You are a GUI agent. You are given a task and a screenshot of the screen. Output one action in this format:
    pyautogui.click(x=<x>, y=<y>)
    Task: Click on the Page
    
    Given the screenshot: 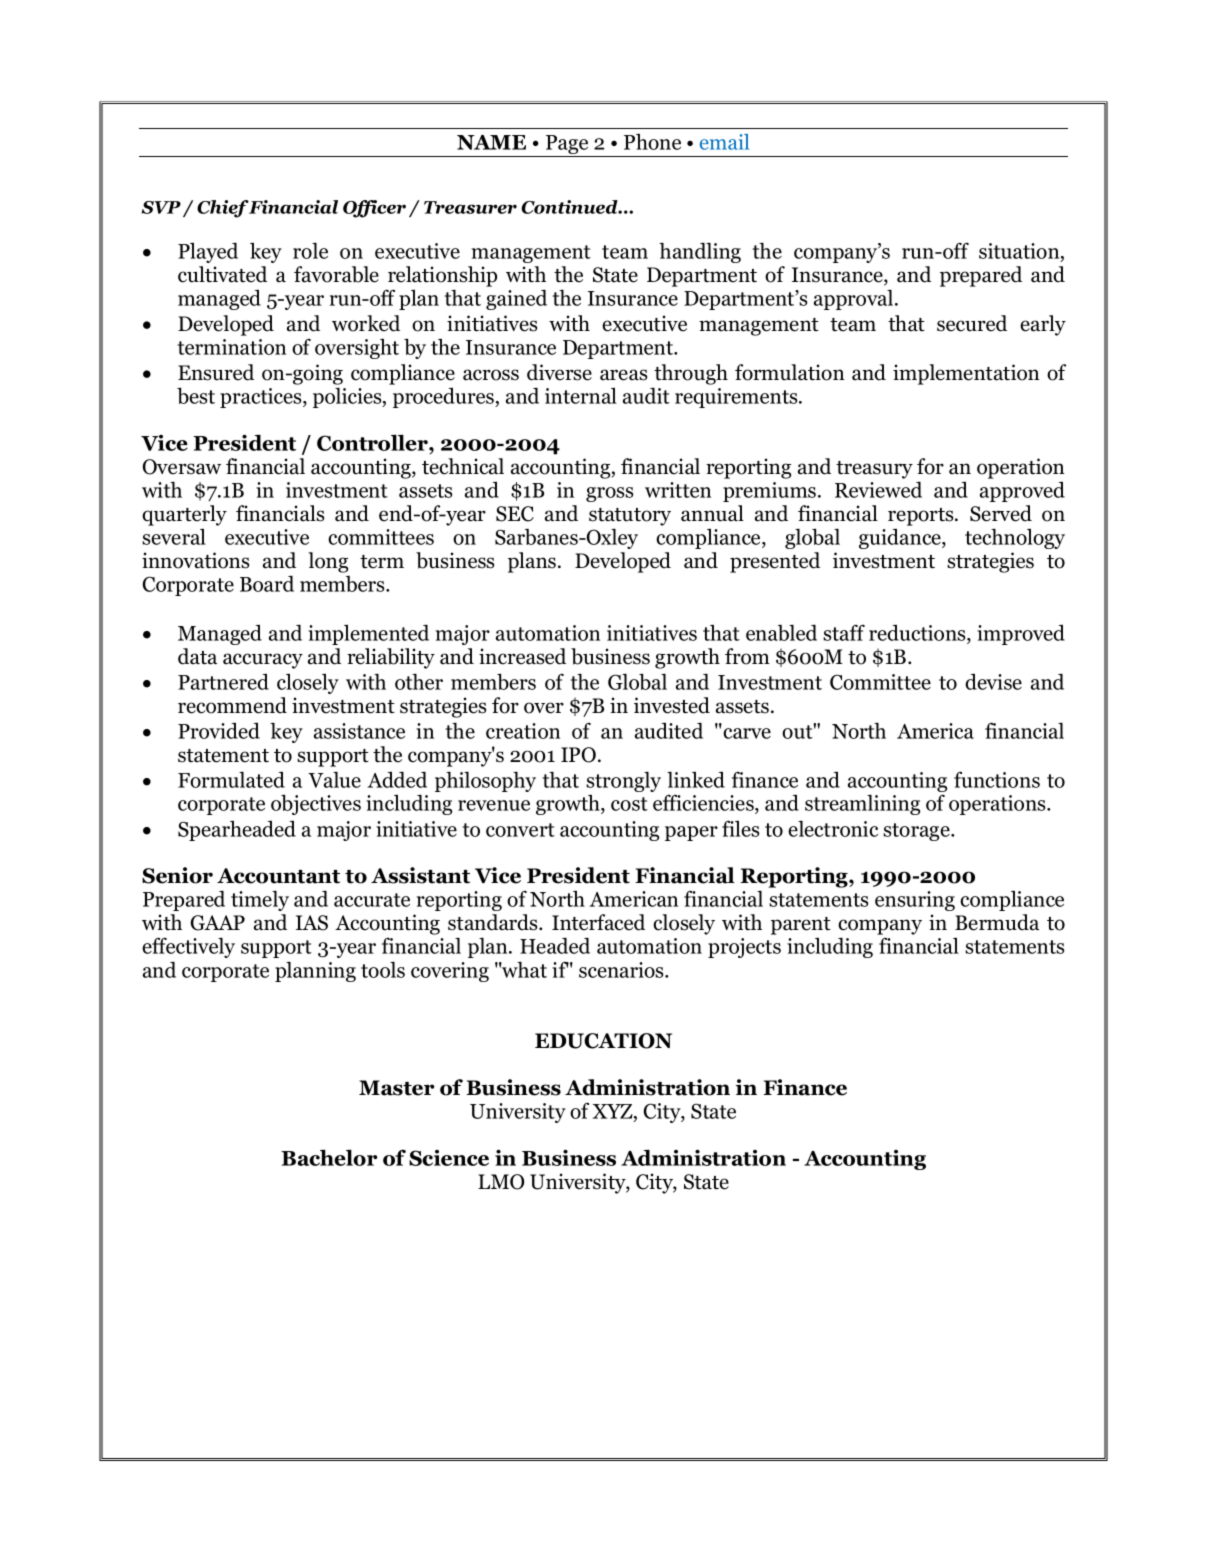 What is the action you would take?
    pyautogui.click(x=567, y=146)
